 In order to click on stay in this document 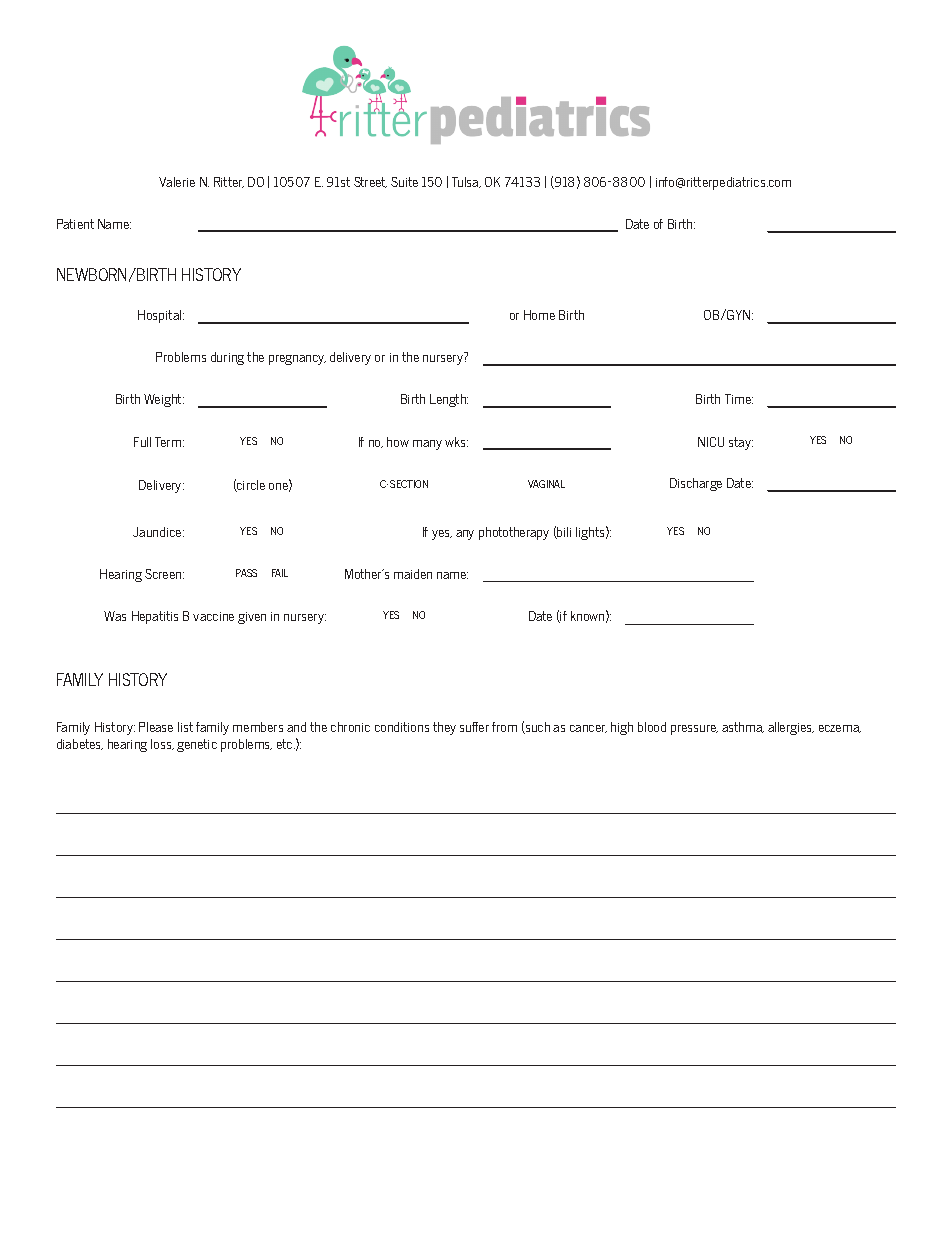, I will do `click(741, 443)`.
